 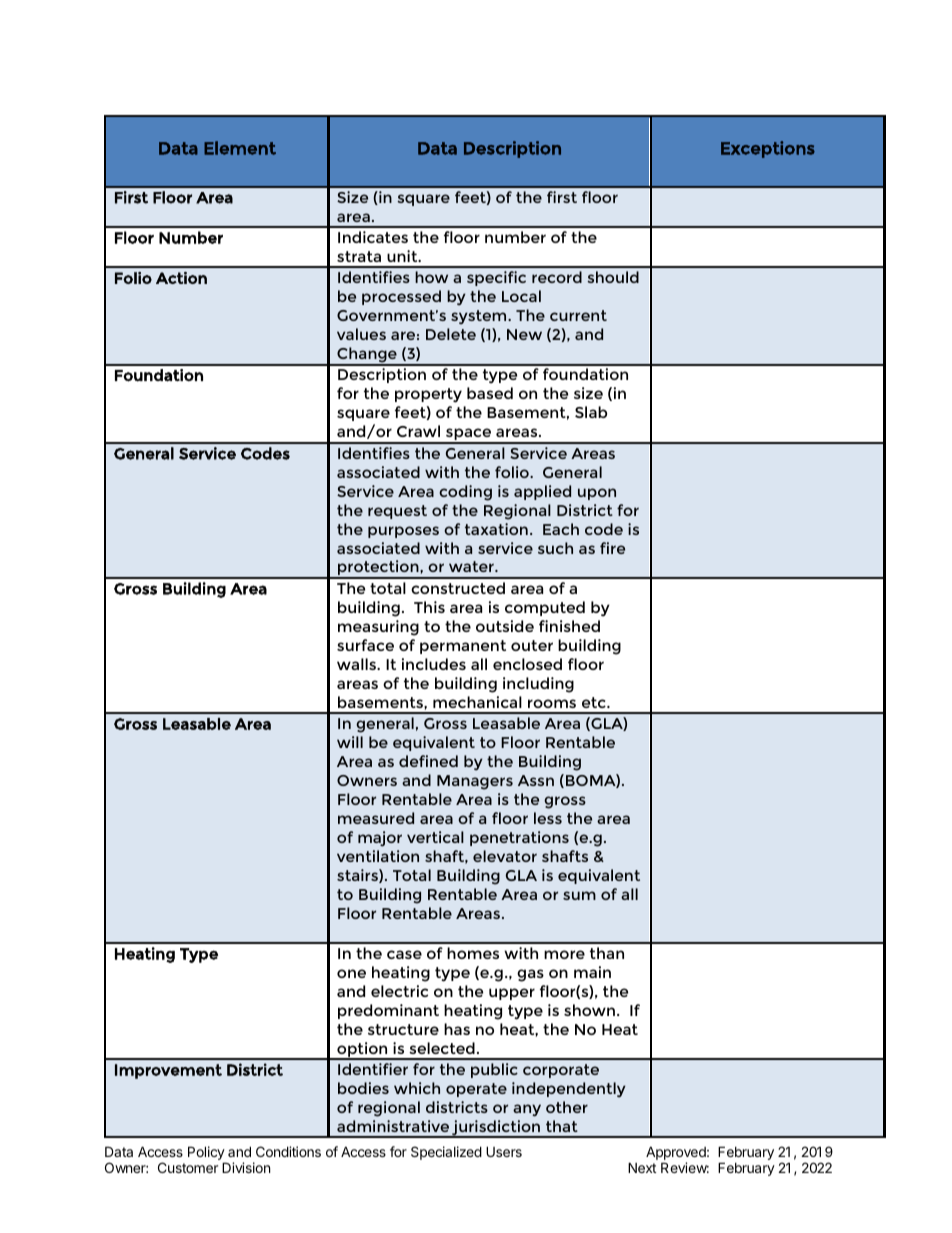 I want to click on unit, so click(x=403, y=256).
